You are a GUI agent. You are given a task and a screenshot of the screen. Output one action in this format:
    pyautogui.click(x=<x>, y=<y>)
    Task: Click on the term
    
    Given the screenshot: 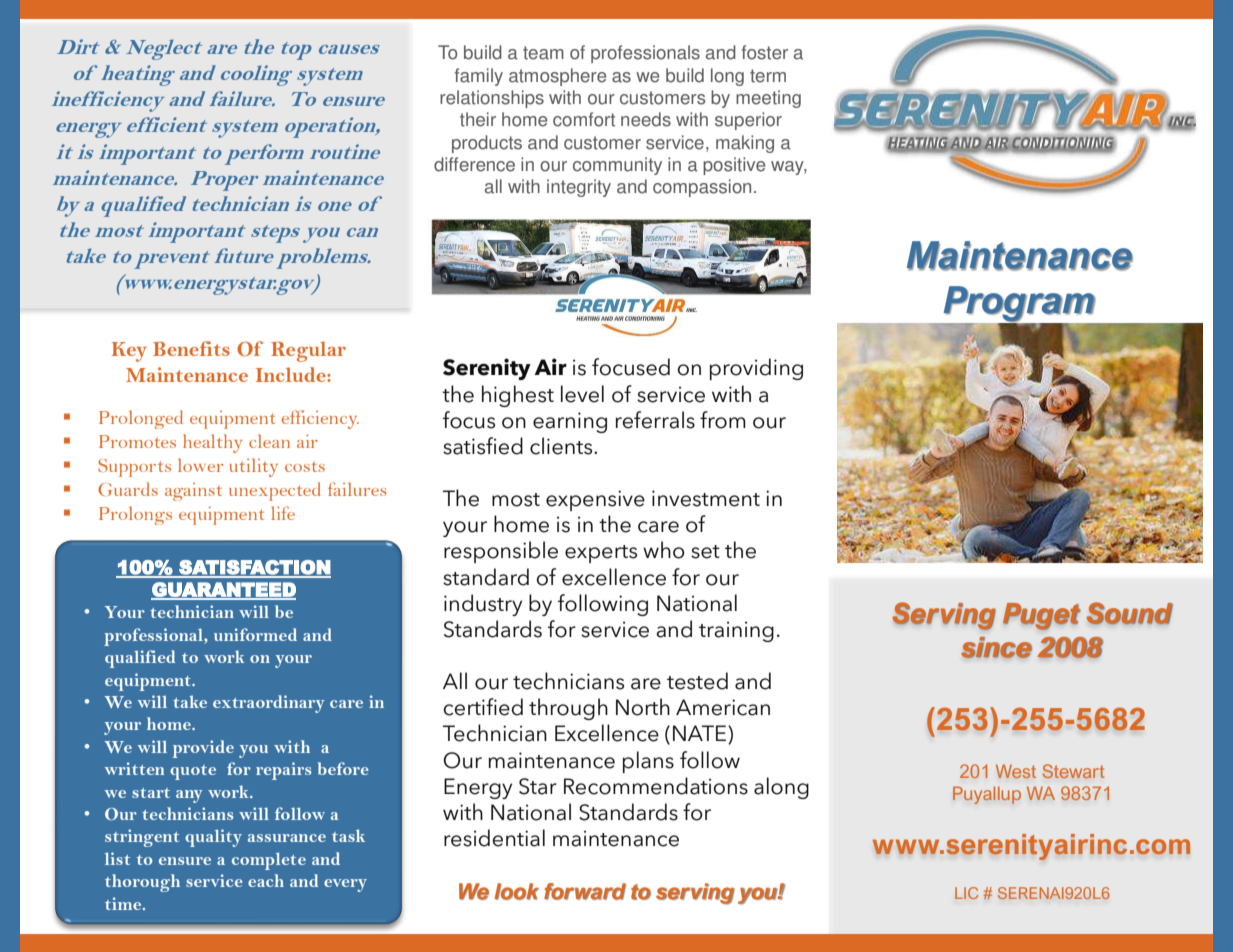 What is the action you would take?
    pyautogui.click(x=768, y=76)
